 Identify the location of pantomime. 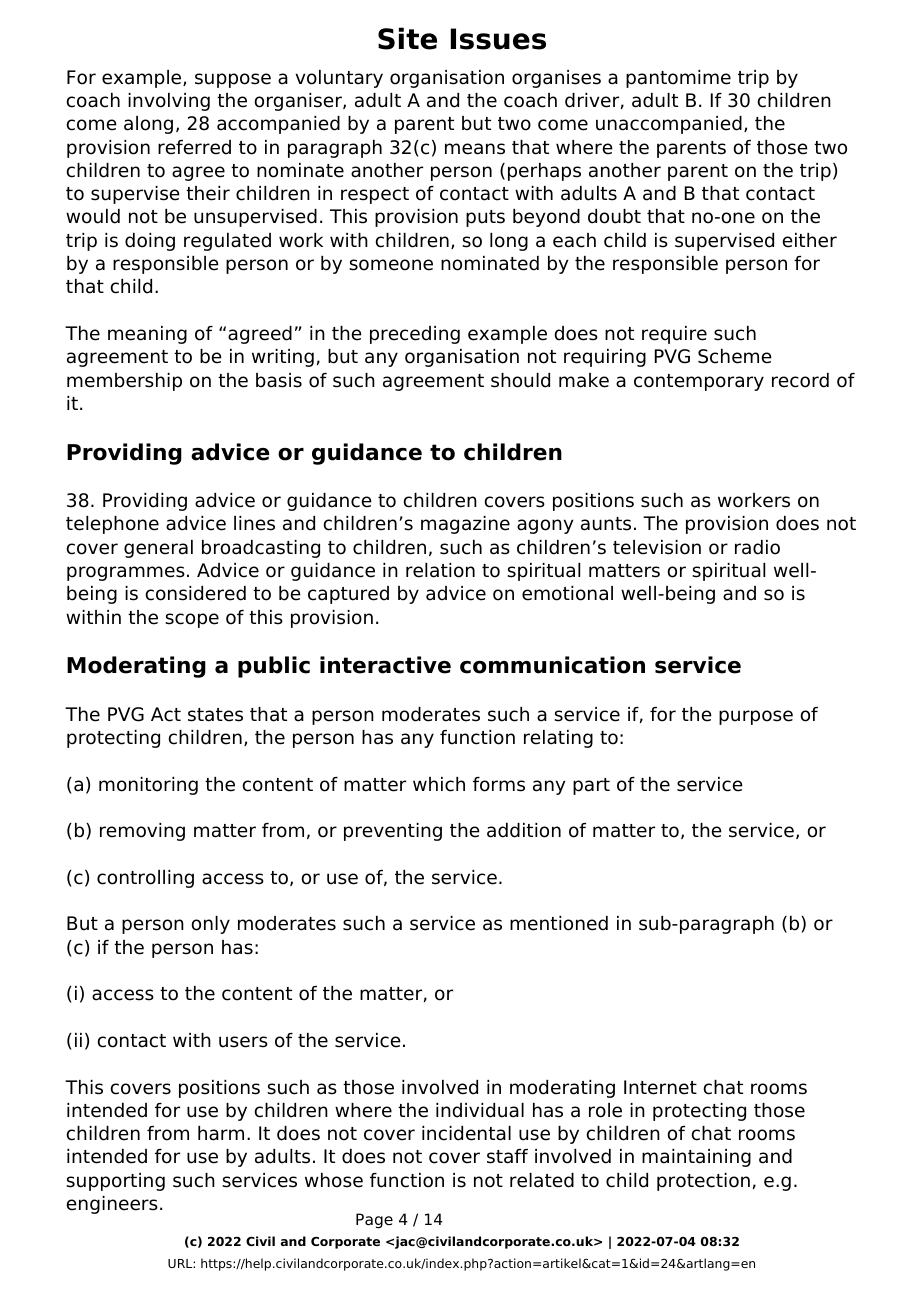
(678, 79).
